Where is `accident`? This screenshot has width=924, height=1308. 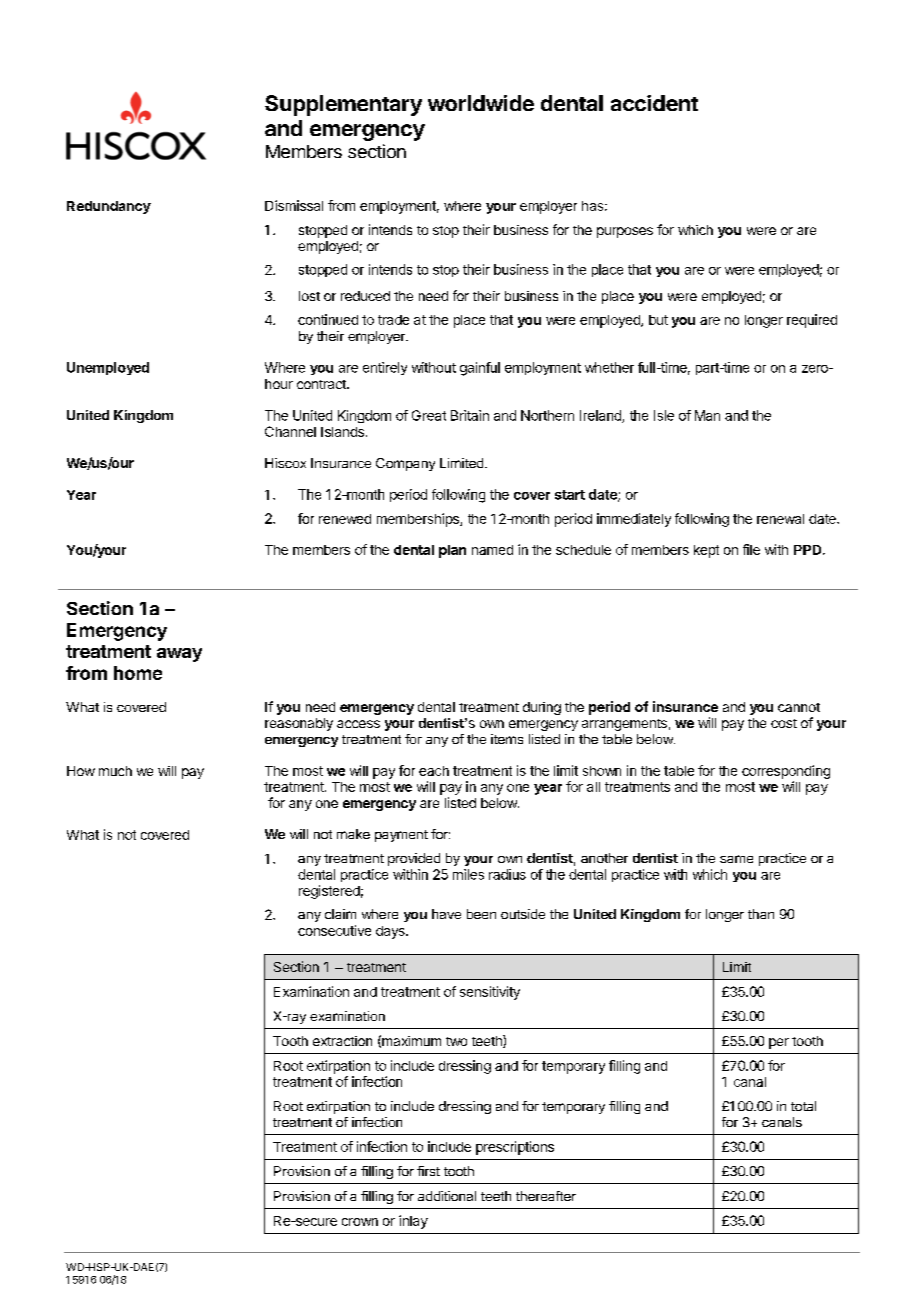
accident is located at coordinates (654, 103).
